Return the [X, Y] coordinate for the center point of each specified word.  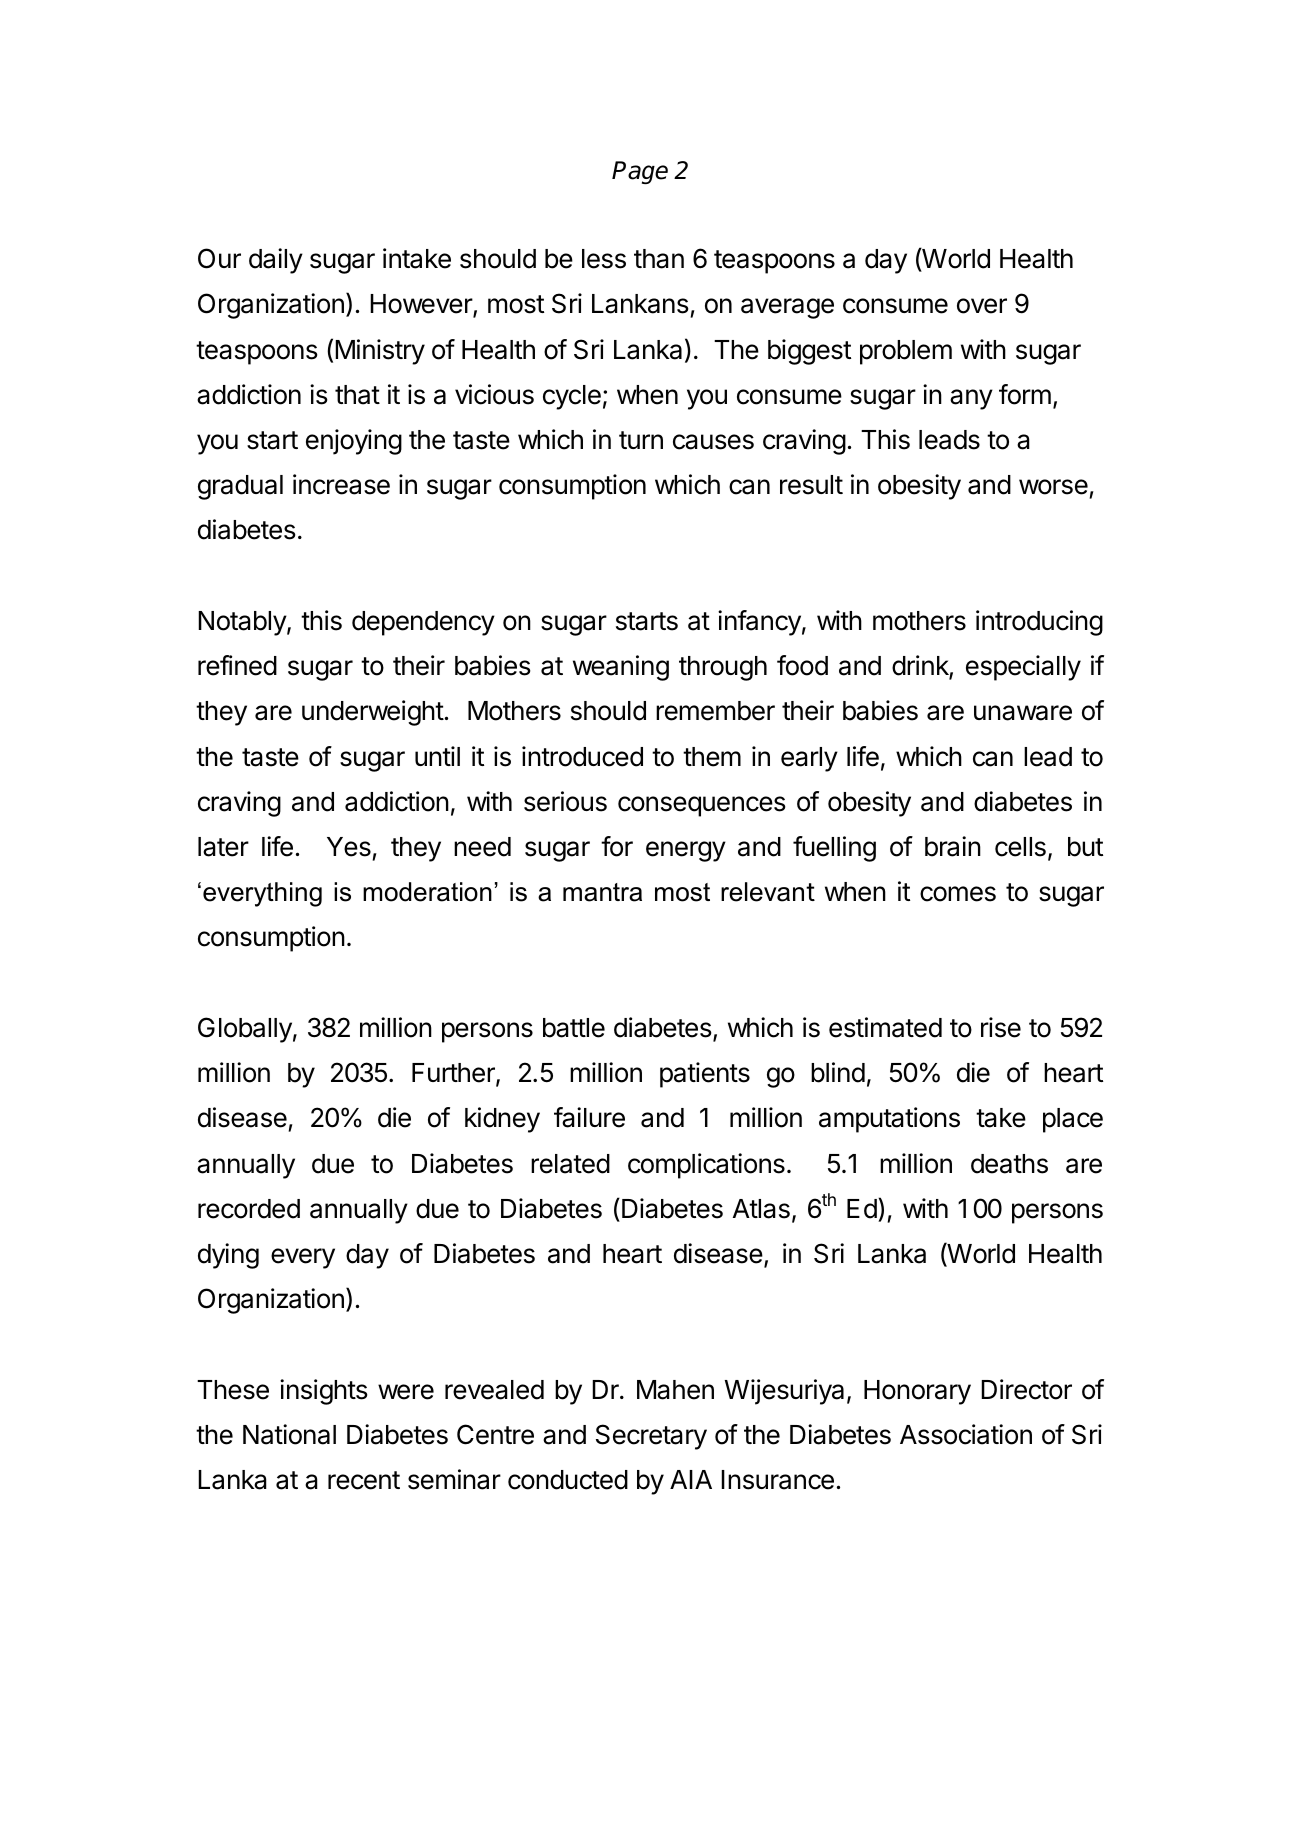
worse [1053, 487]
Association [966, 1434]
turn [641, 440]
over [982, 306]
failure [589, 1117]
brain [953, 846]
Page [640, 172]
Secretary [651, 1437]
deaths [1009, 1164]
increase [341, 484]
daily [276, 261]
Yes [349, 847]
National [289, 1434]
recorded [249, 1209]
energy [686, 851]
